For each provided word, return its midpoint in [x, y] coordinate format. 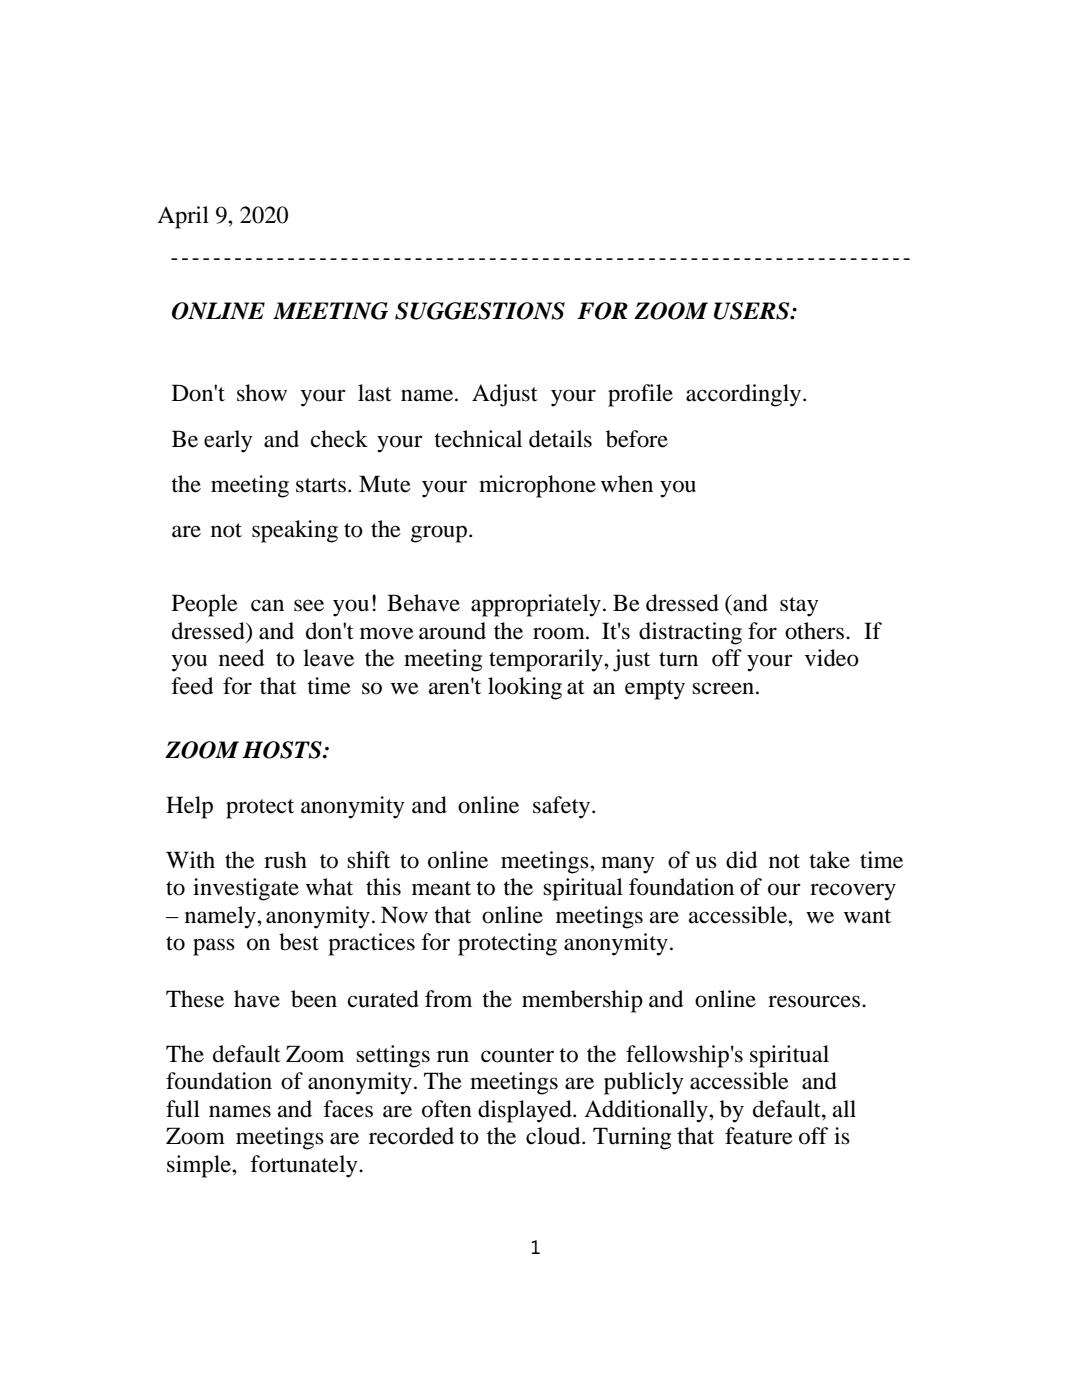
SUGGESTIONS [480, 311]
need [241, 658]
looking [525, 688]
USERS [753, 311]
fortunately [305, 1166]
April [183, 217]
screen [724, 688]
